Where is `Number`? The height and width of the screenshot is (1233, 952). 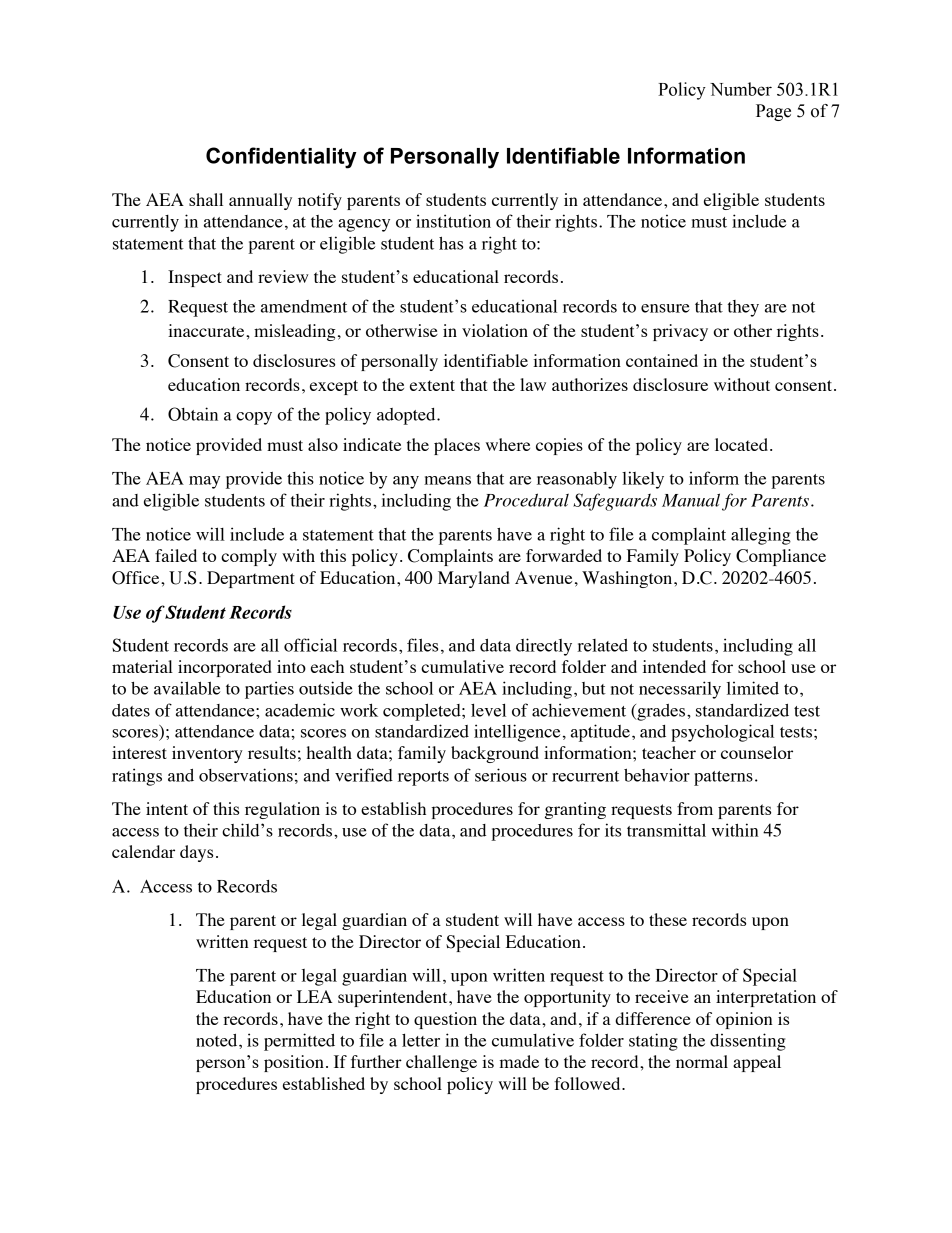 Number is located at coordinates (741, 89).
